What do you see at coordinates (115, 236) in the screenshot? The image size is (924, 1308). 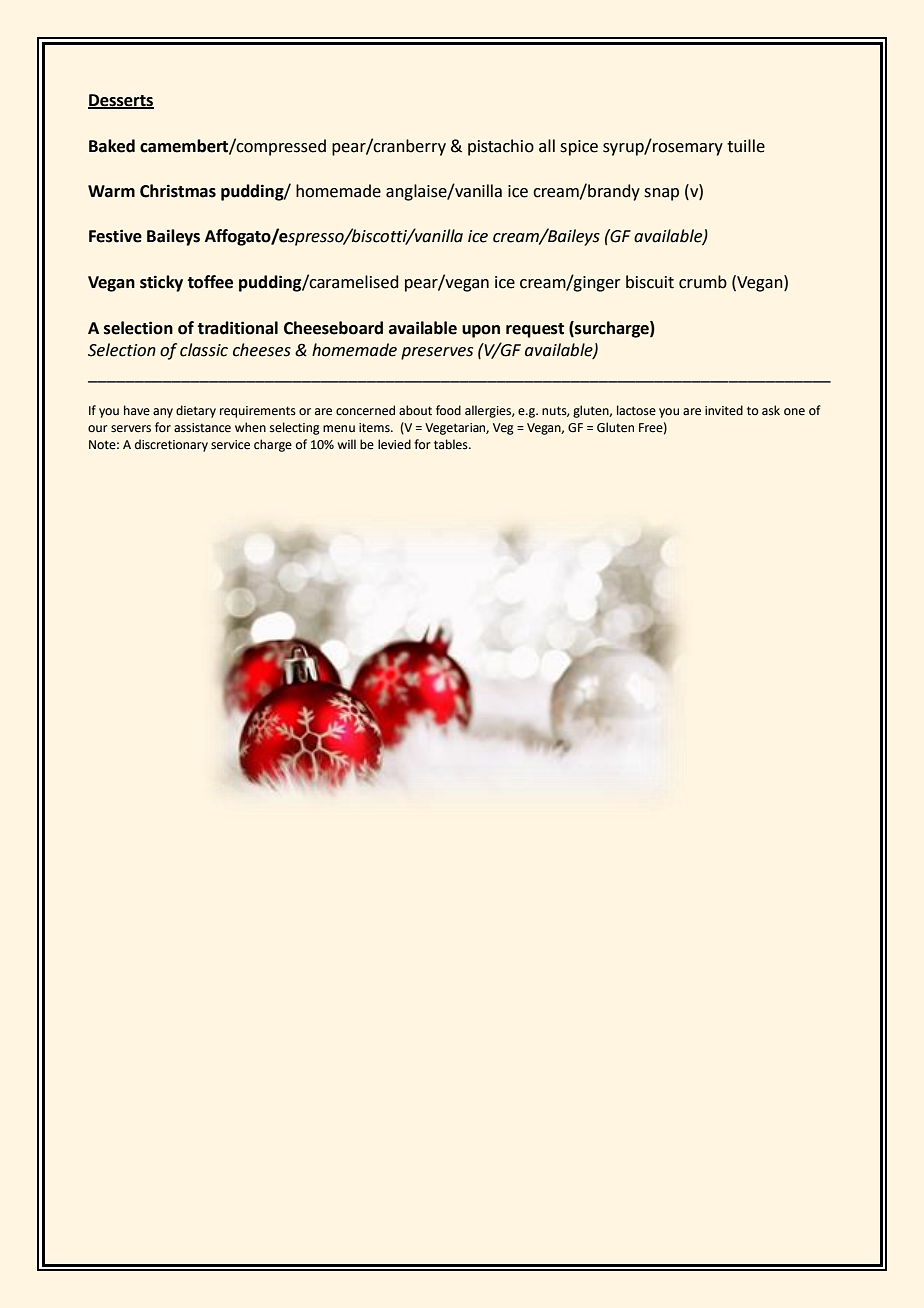 I see `Festive` at bounding box center [115, 236].
